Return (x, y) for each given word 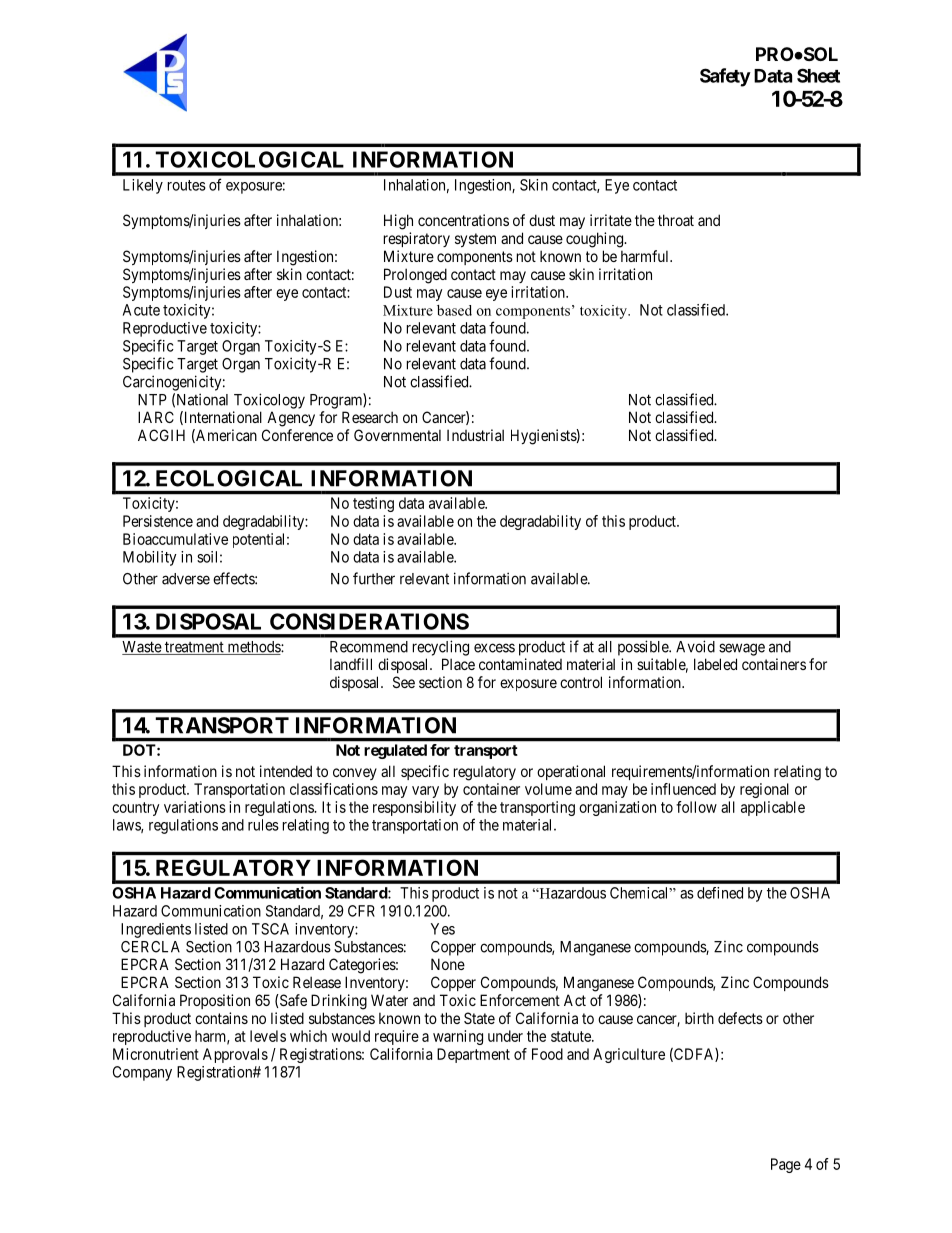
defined (720, 893)
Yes (443, 929)
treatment (194, 648)
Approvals (235, 1055)
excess (494, 648)
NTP (152, 400)
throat (676, 220)
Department (473, 1055)
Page (786, 1165)
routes (187, 185)
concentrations (463, 220)
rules (263, 825)
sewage (742, 649)
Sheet (818, 75)
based (454, 310)
